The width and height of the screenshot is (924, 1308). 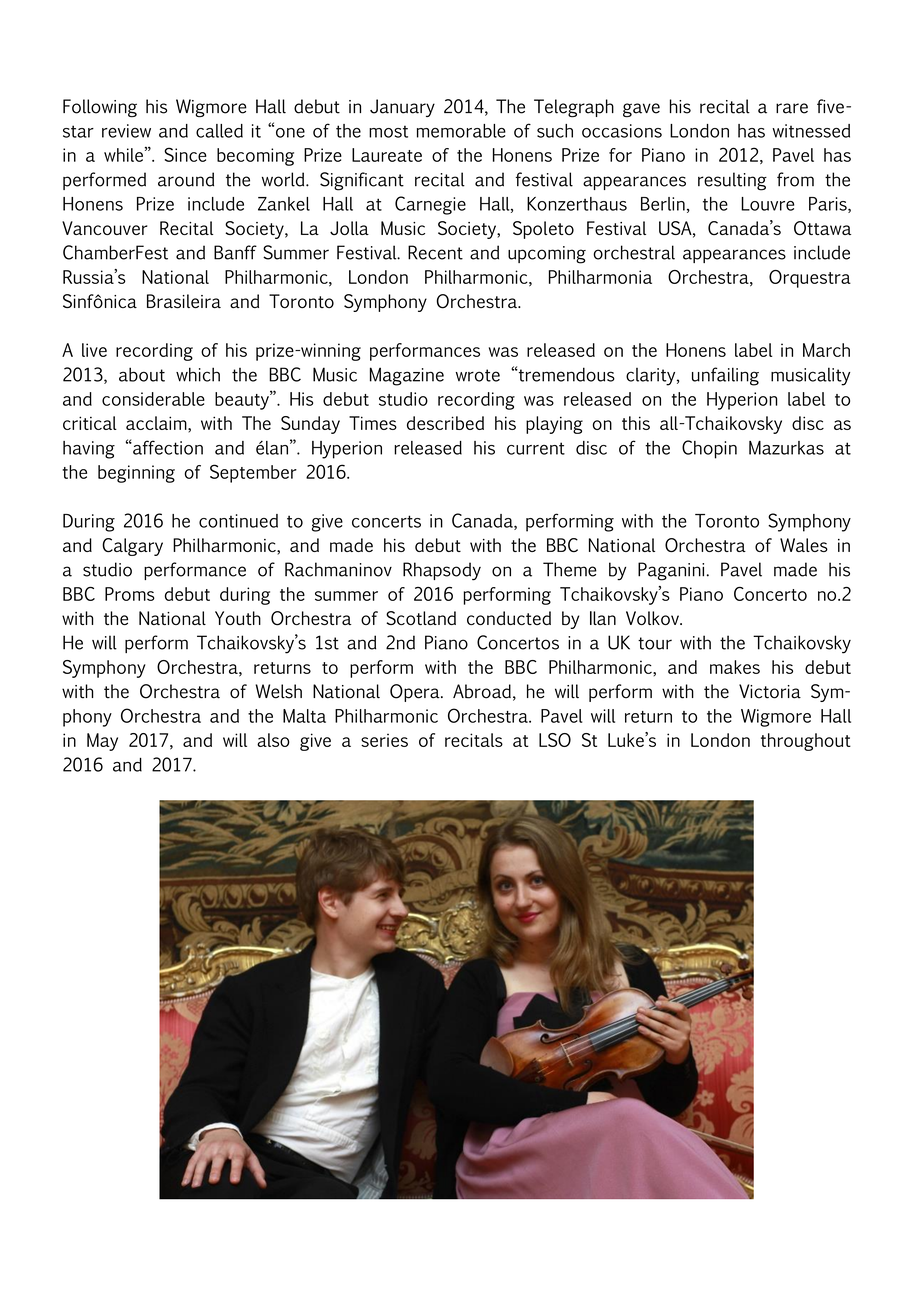 What do you see at coordinates (709, 449) in the screenshot?
I see `Chopin` at bounding box center [709, 449].
